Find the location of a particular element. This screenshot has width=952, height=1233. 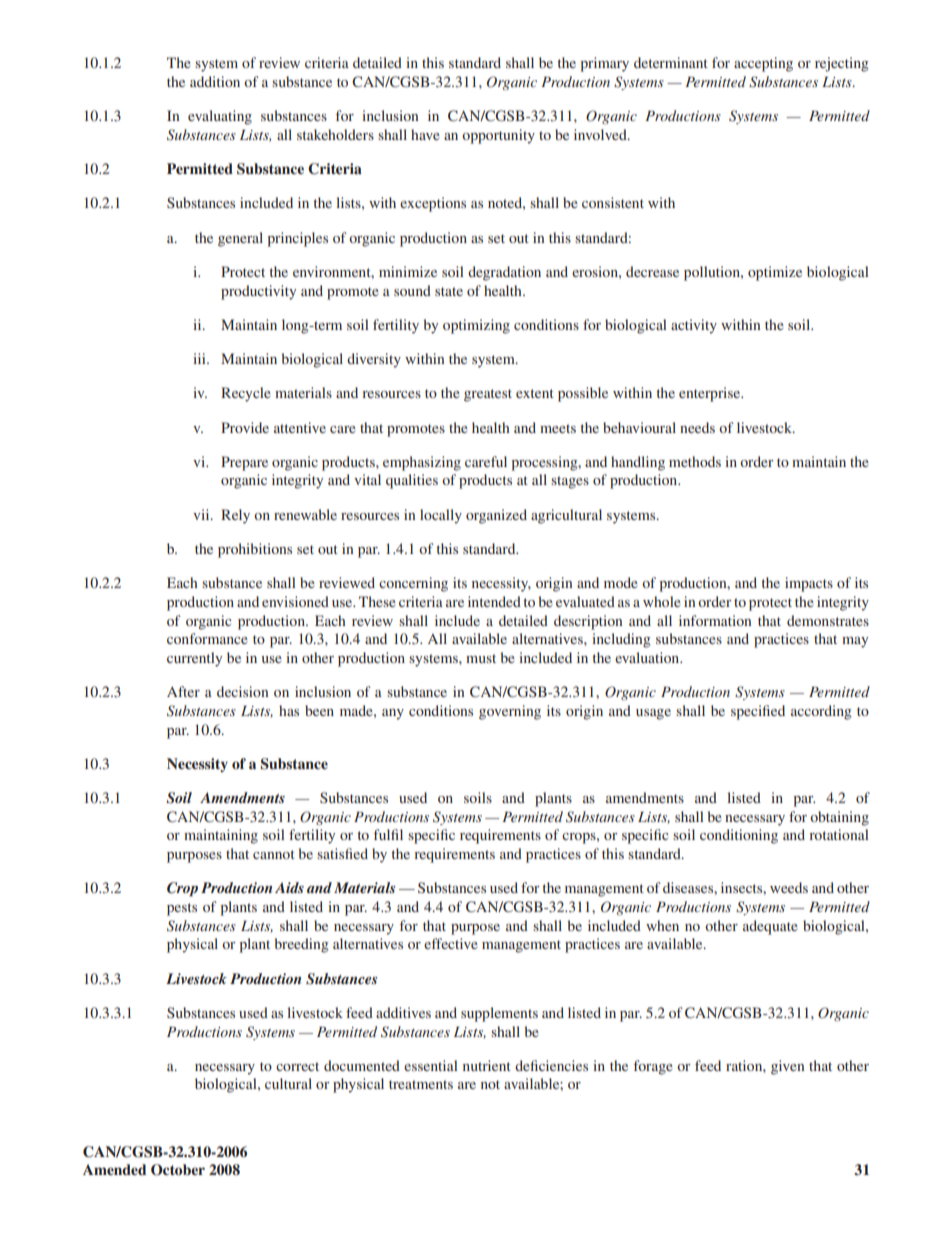

accepting is located at coordinates (763, 64).
